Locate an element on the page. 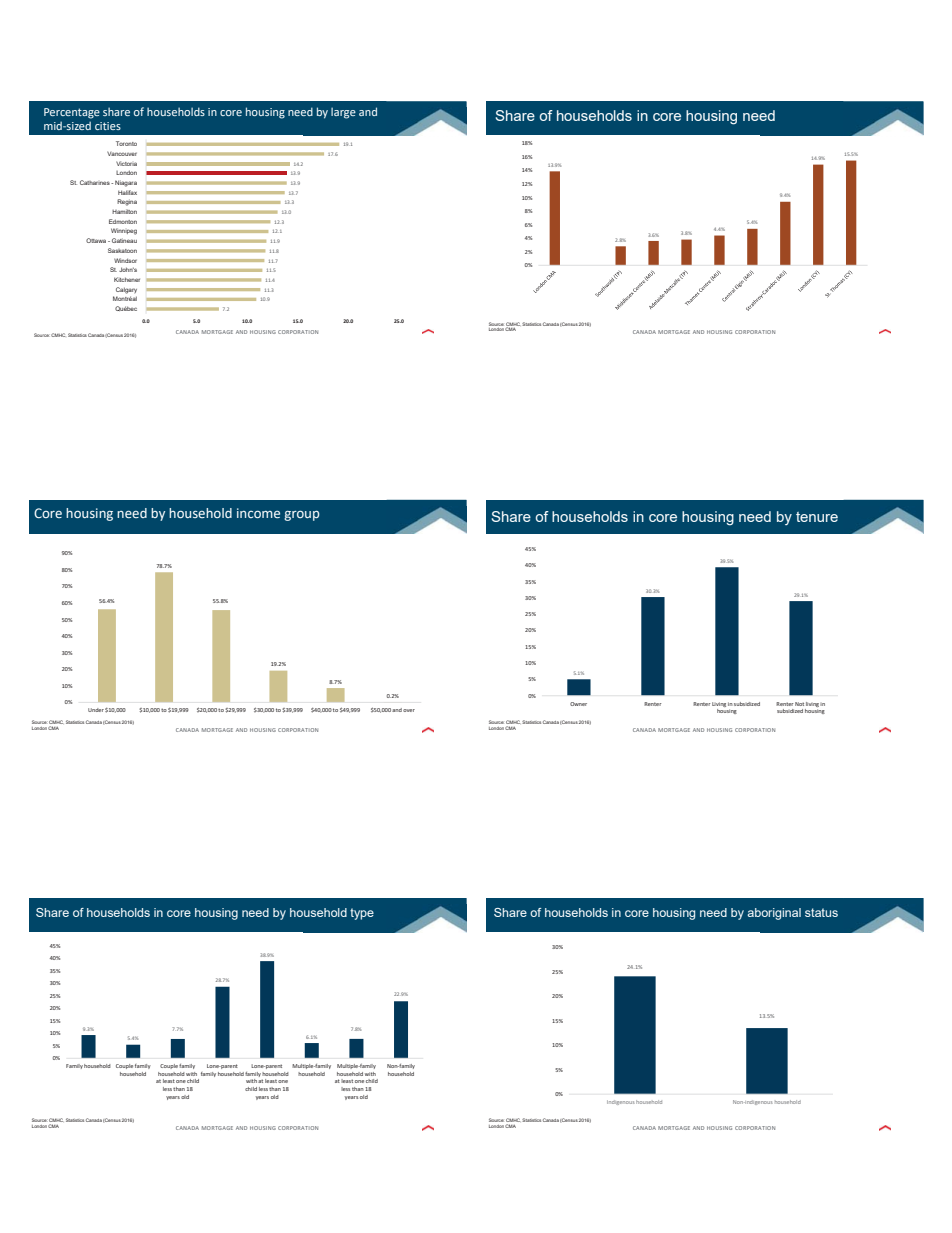 The height and width of the page is (1233, 952). Owner is located at coordinates (578, 704).
